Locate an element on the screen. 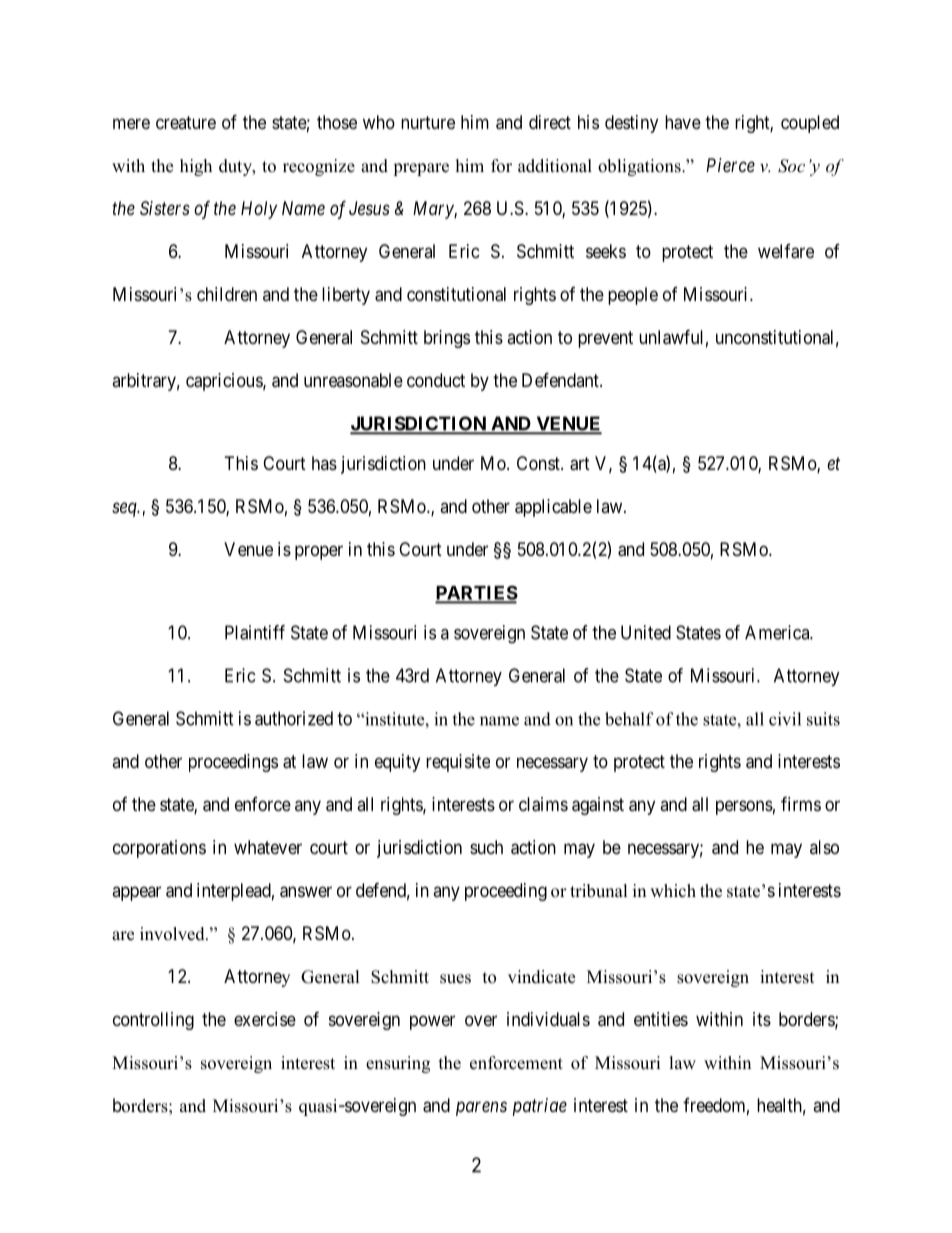 This screenshot has width=952, height=1233. requisite is located at coordinates (458, 763).
